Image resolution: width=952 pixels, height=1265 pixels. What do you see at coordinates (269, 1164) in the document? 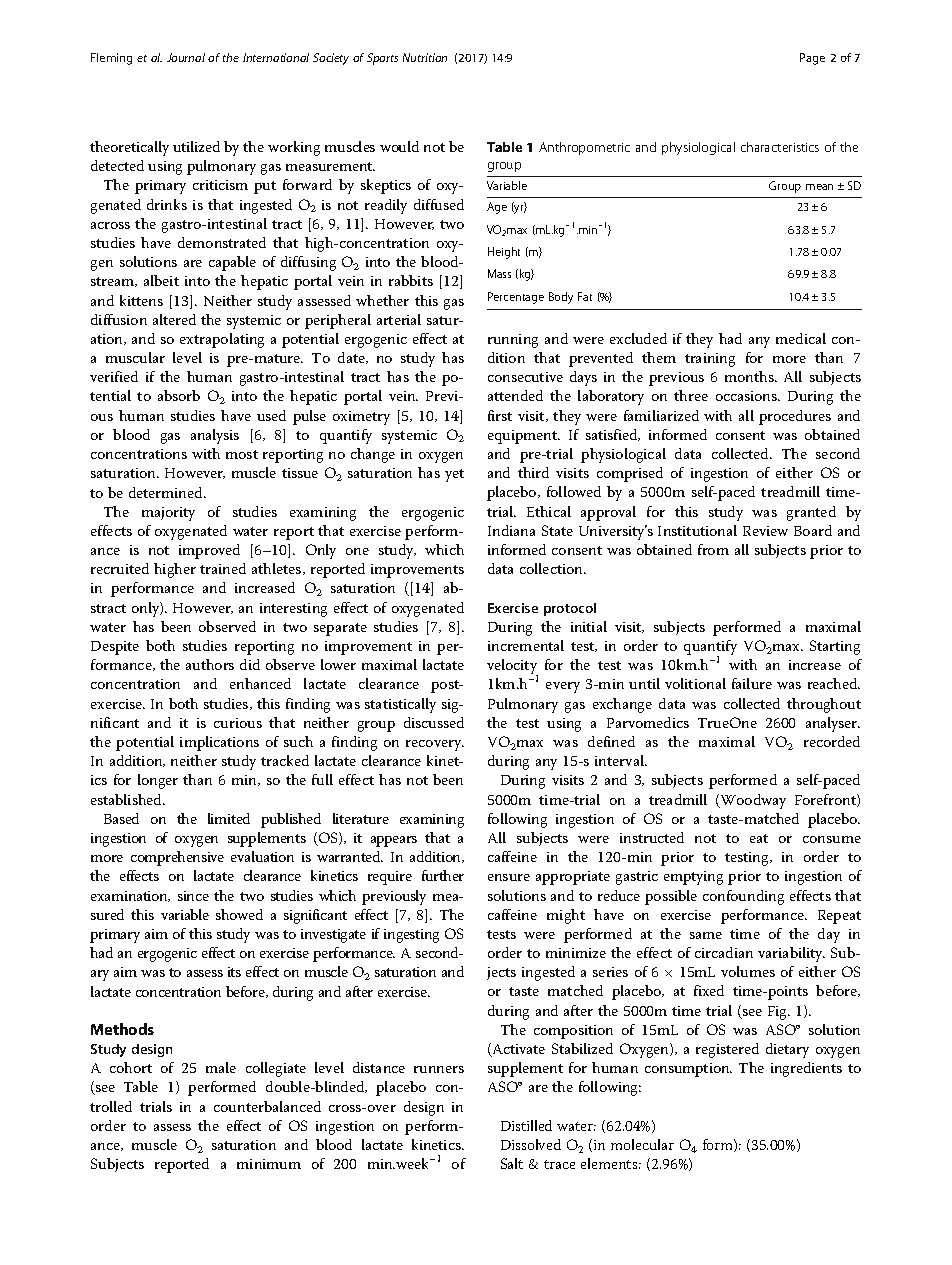
I see `minimum` at bounding box center [269, 1164].
